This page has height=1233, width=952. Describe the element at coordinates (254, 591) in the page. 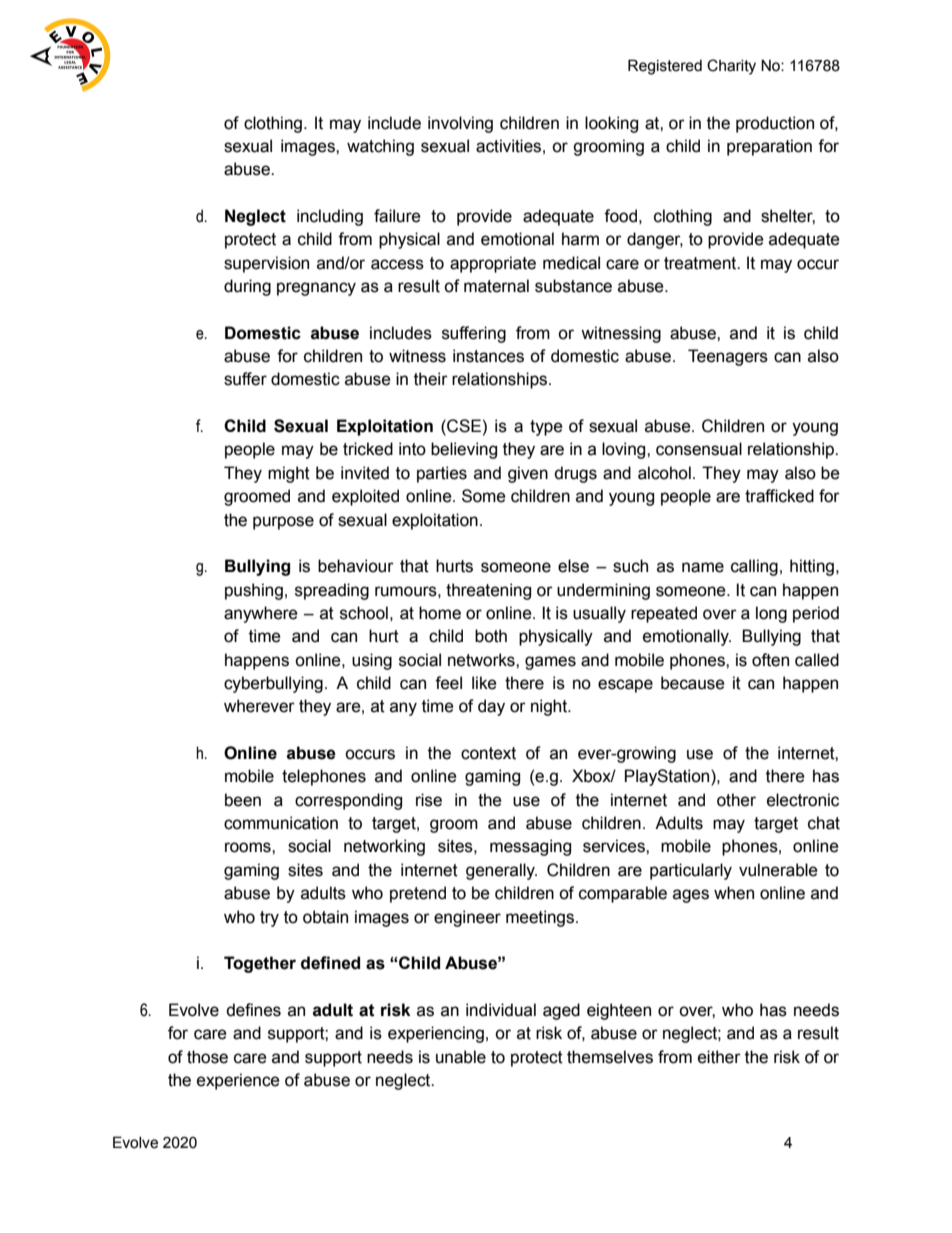

I see `pushing` at that location.
